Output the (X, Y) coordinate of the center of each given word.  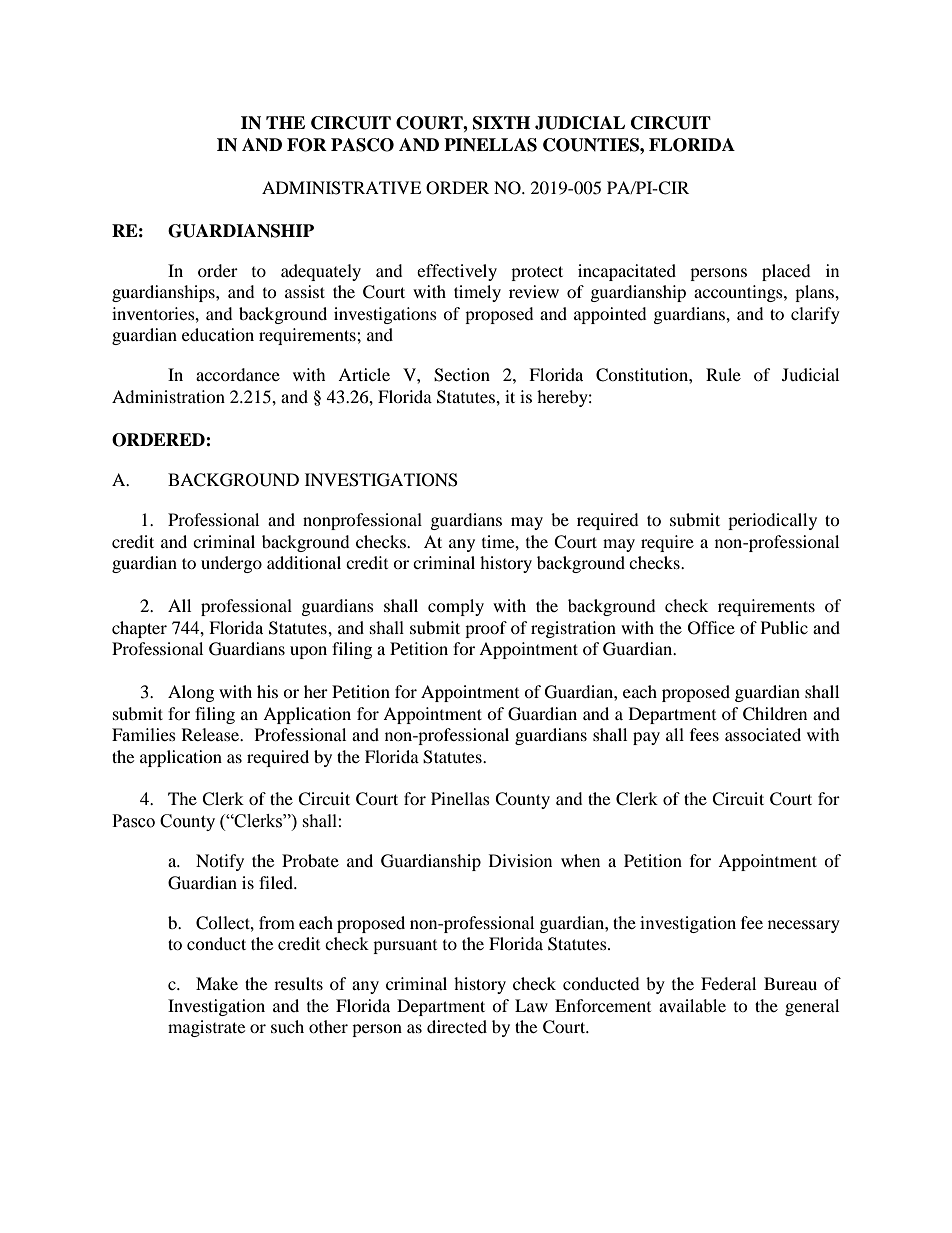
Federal (728, 983)
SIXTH (501, 123)
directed (457, 1026)
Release (212, 734)
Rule (723, 374)
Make (217, 983)
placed (786, 272)
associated (763, 734)
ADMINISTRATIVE (341, 188)
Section (462, 375)
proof (486, 629)
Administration (168, 396)
